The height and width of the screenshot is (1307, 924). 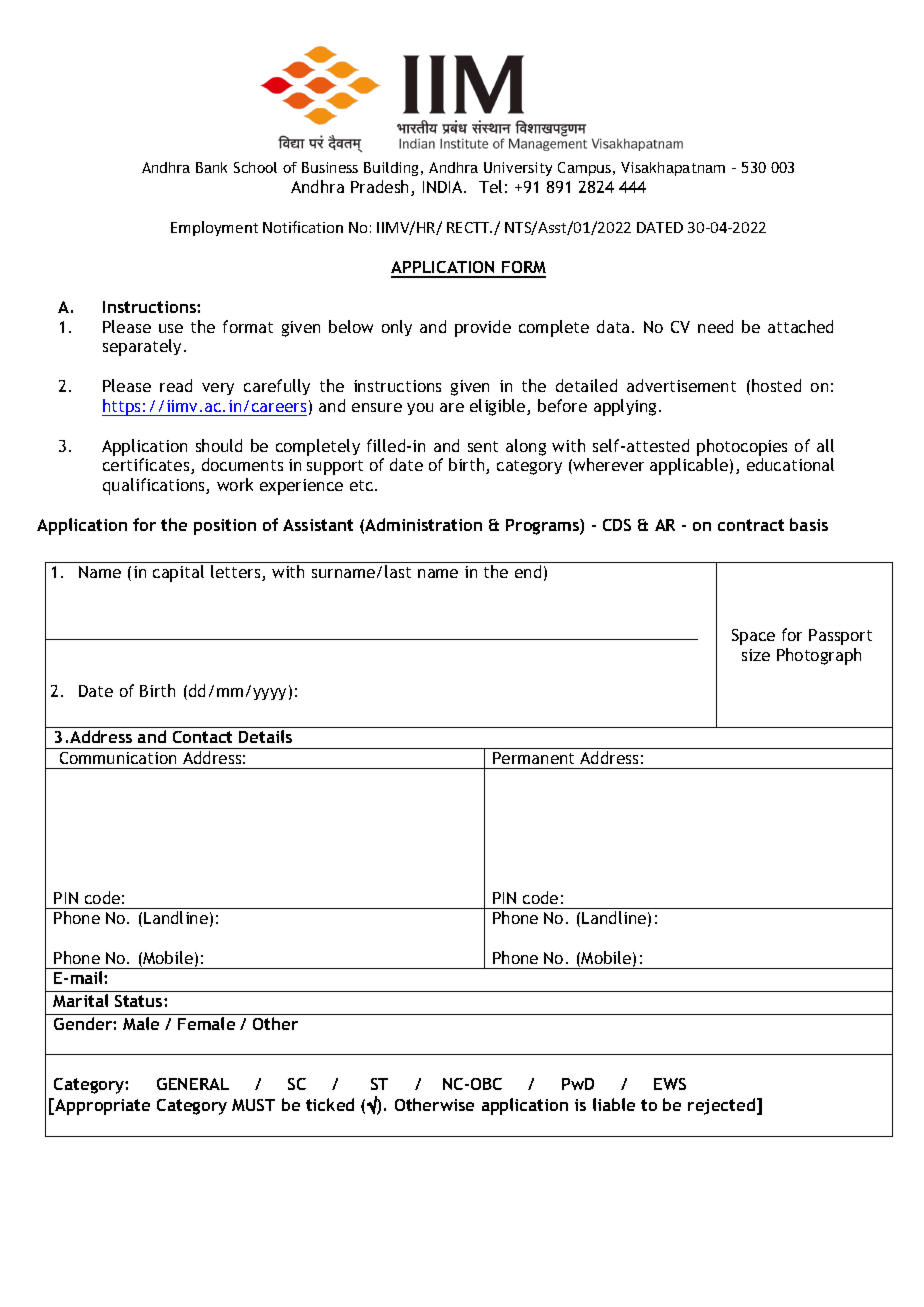 What do you see at coordinates (318, 525) in the screenshot?
I see `Assistant` at bounding box center [318, 525].
